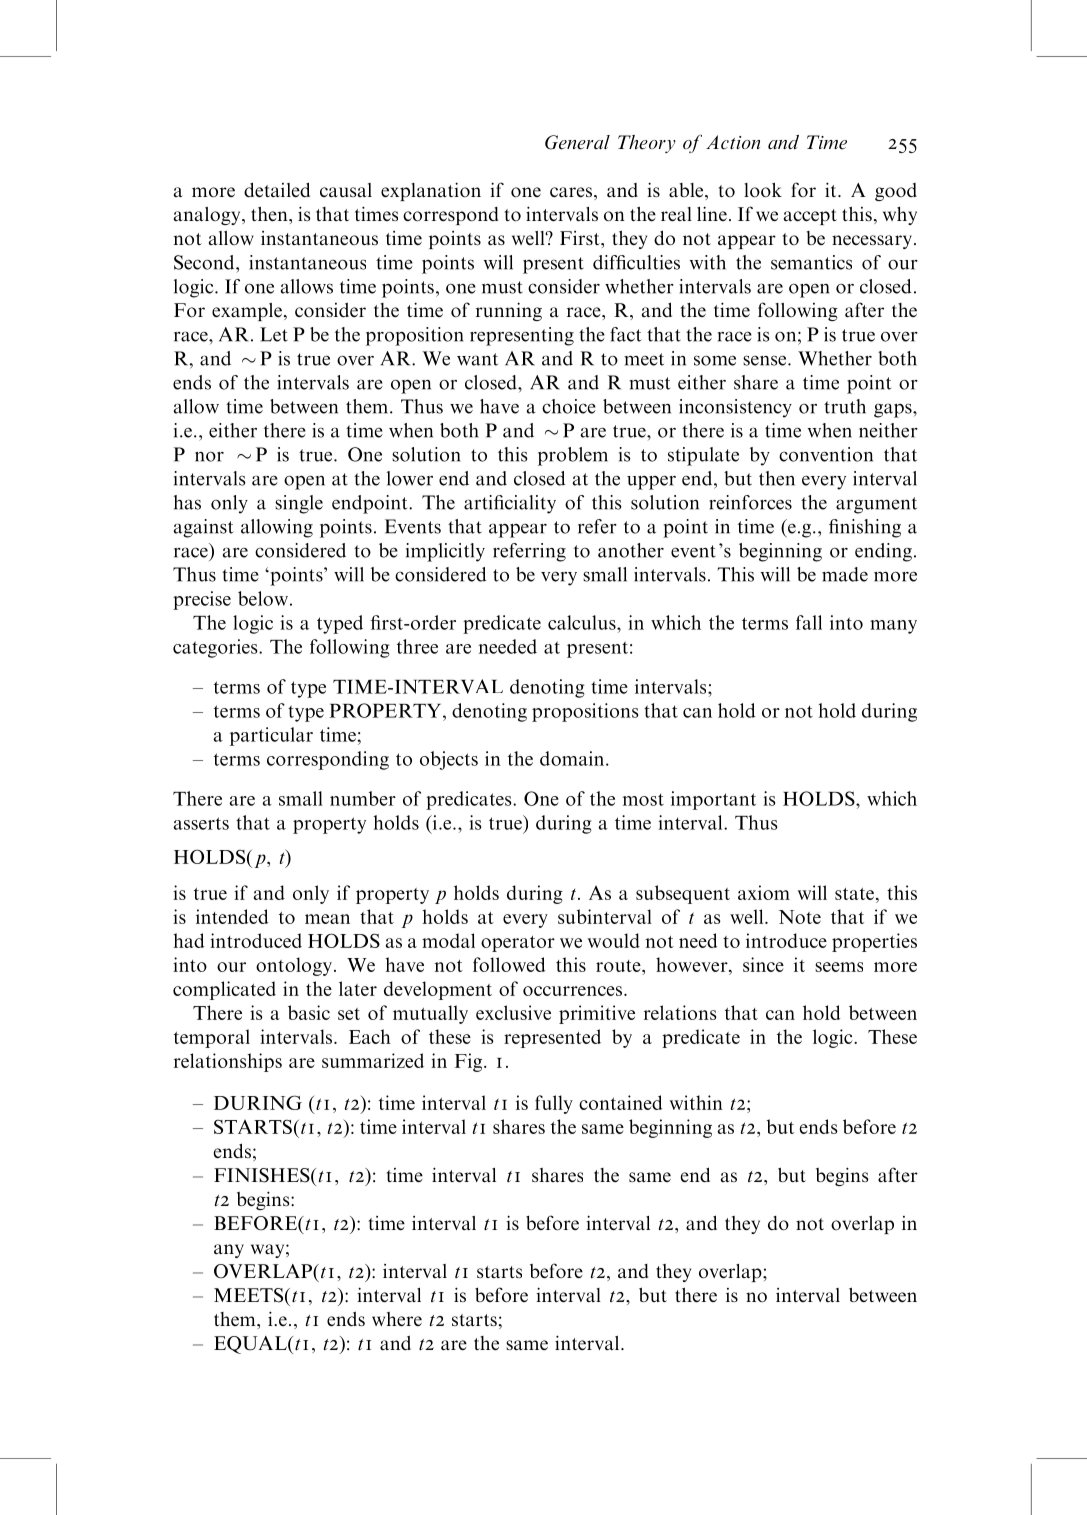 Image resolution: width=1087 pixels, height=1515 pixels. What do you see at coordinates (232, 916) in the screenshot?
I see `intended` at bounding box center [232, 916].
